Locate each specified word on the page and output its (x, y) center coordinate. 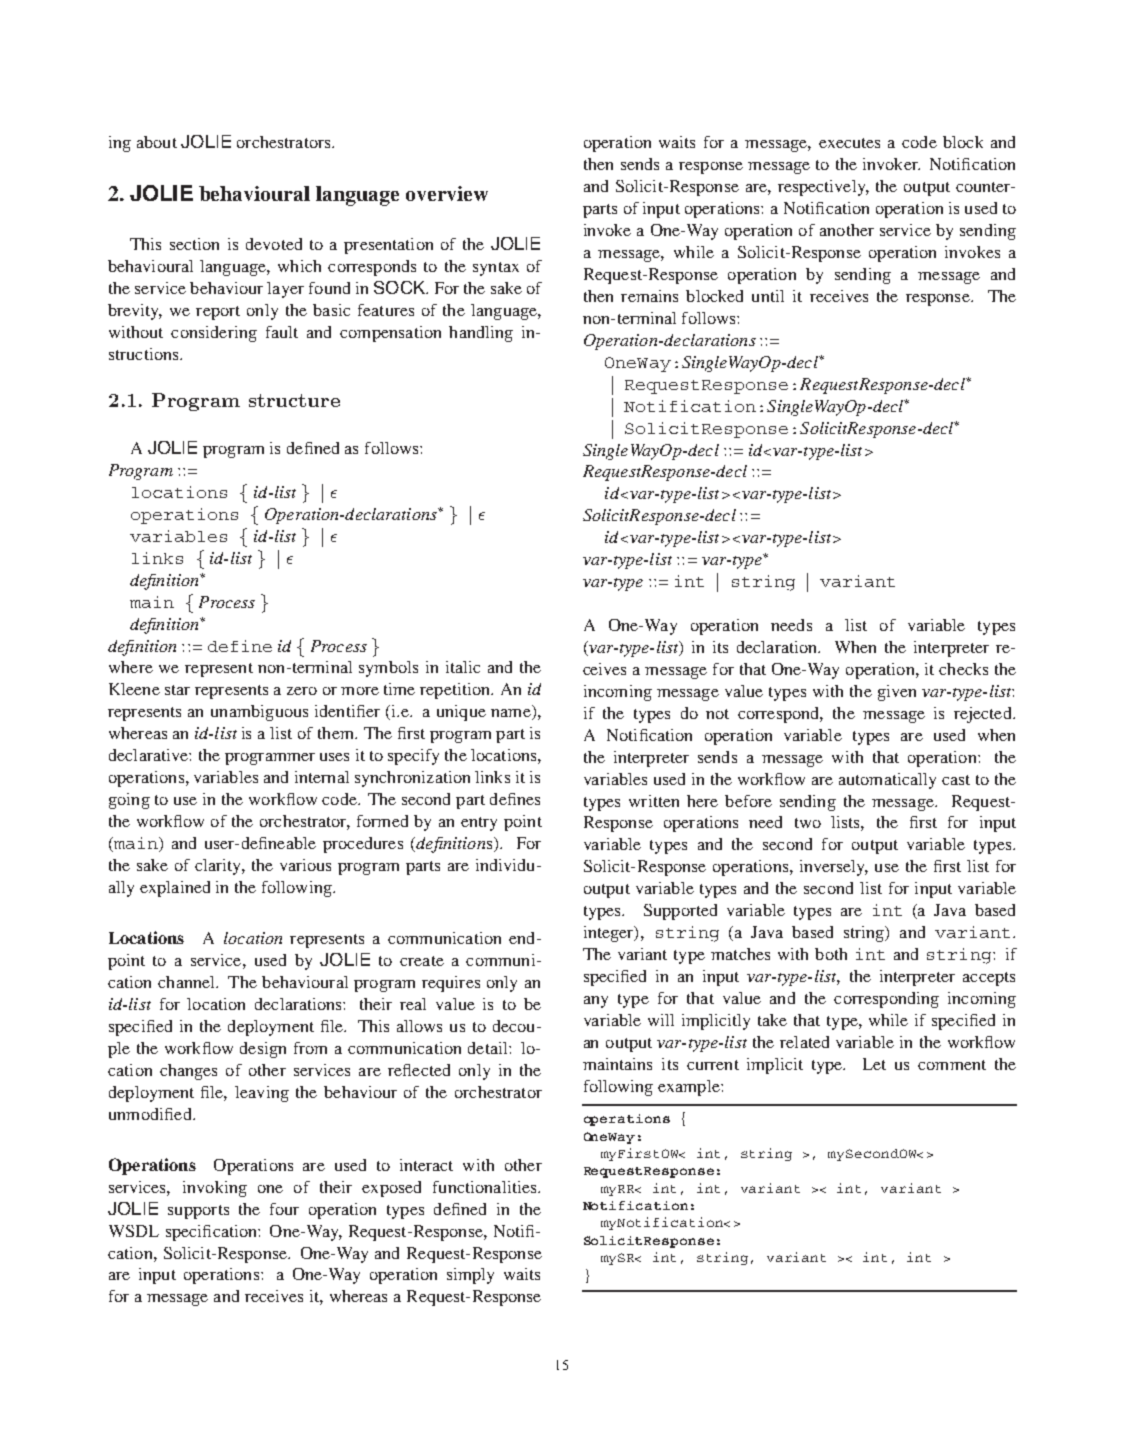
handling (481, 334)
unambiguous (259, 713)
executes (849, 143)
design (263, 1050)
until (768, 296)
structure (294, 400)
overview (447, 193)
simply (470, 1276)
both (831, 954)
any (596, 1002)
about (157, 142)
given (897, 693)
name (512, 714)
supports (198, 1212)
